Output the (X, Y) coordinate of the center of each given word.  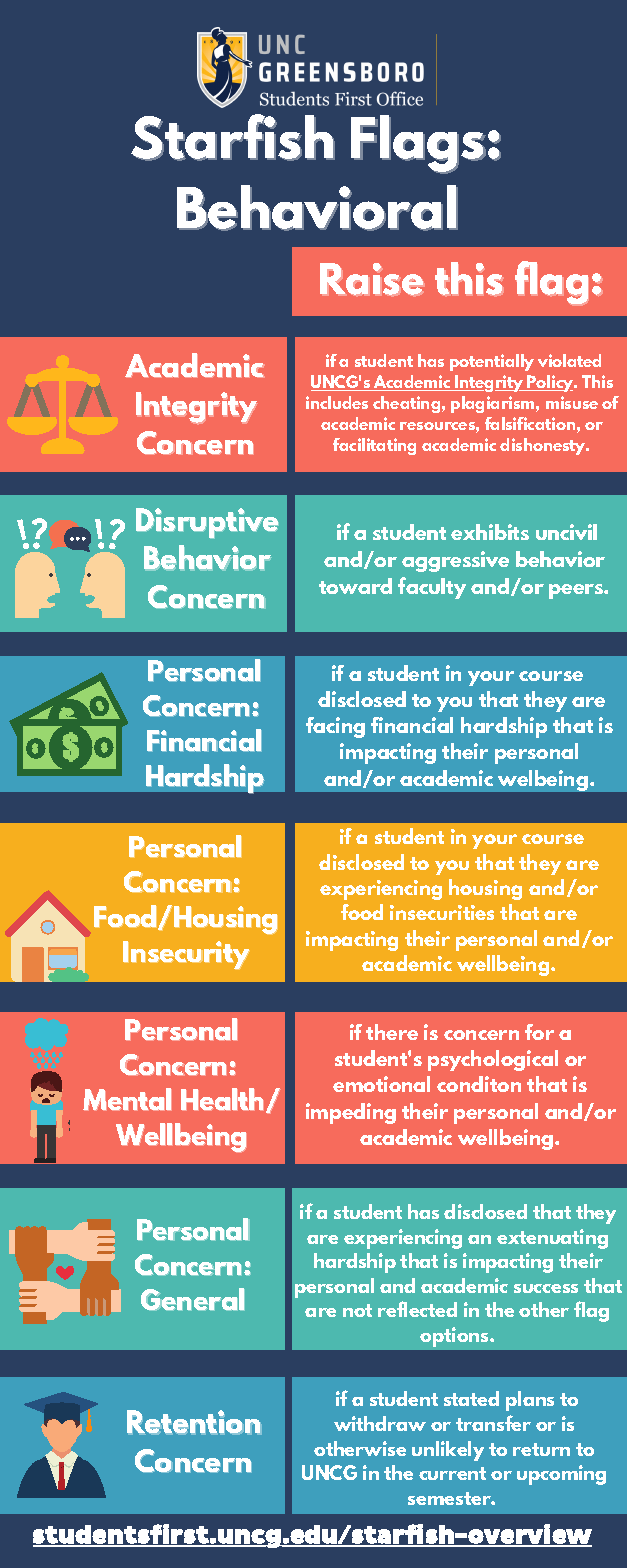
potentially (492, 362)
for (539, 1032)
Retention (193, 1421)
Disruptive (207, 523)
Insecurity (186, 955)
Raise (371, 279)
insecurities (442, 912)
